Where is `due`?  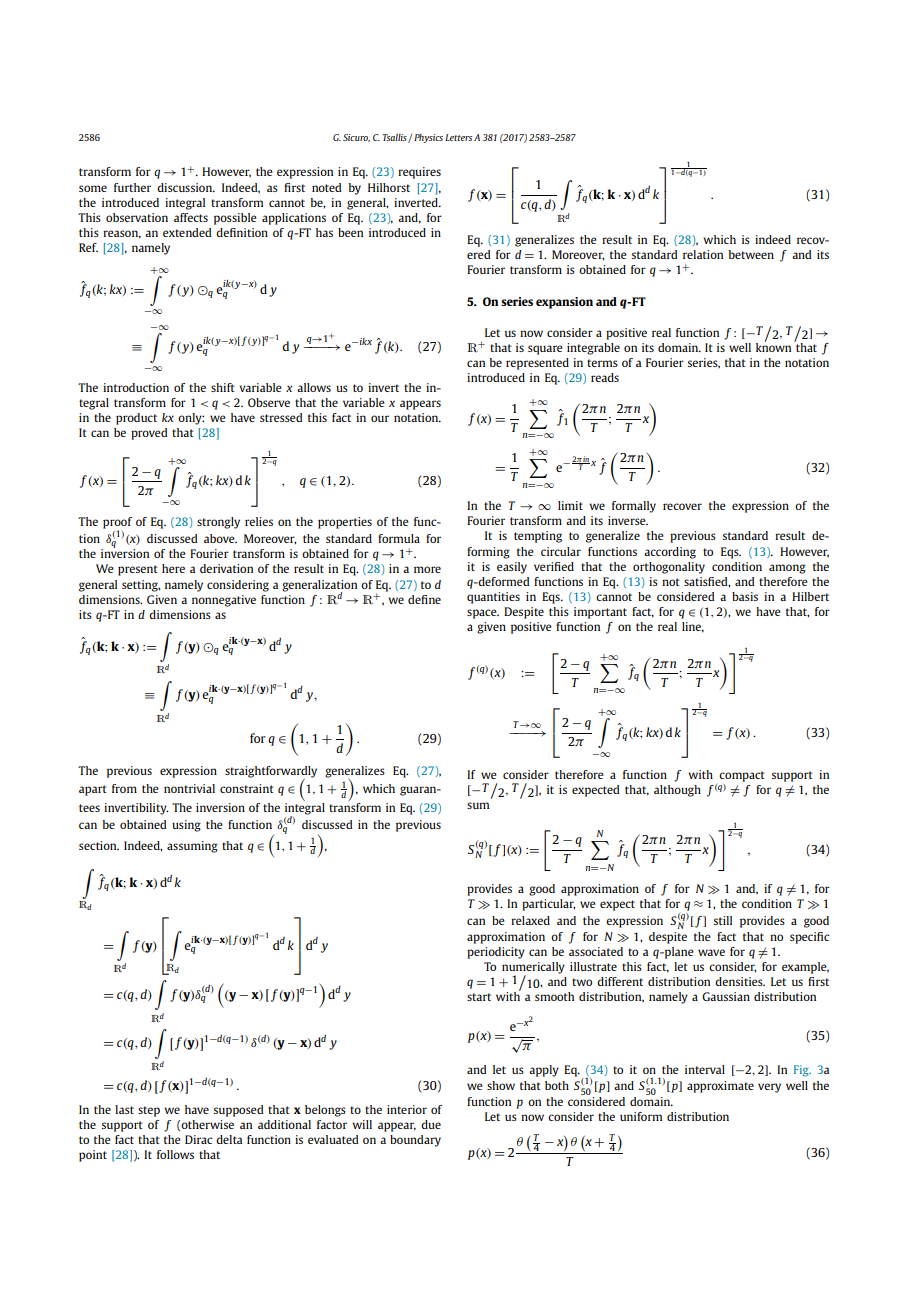 due is located at coordinates (431, 1124).
